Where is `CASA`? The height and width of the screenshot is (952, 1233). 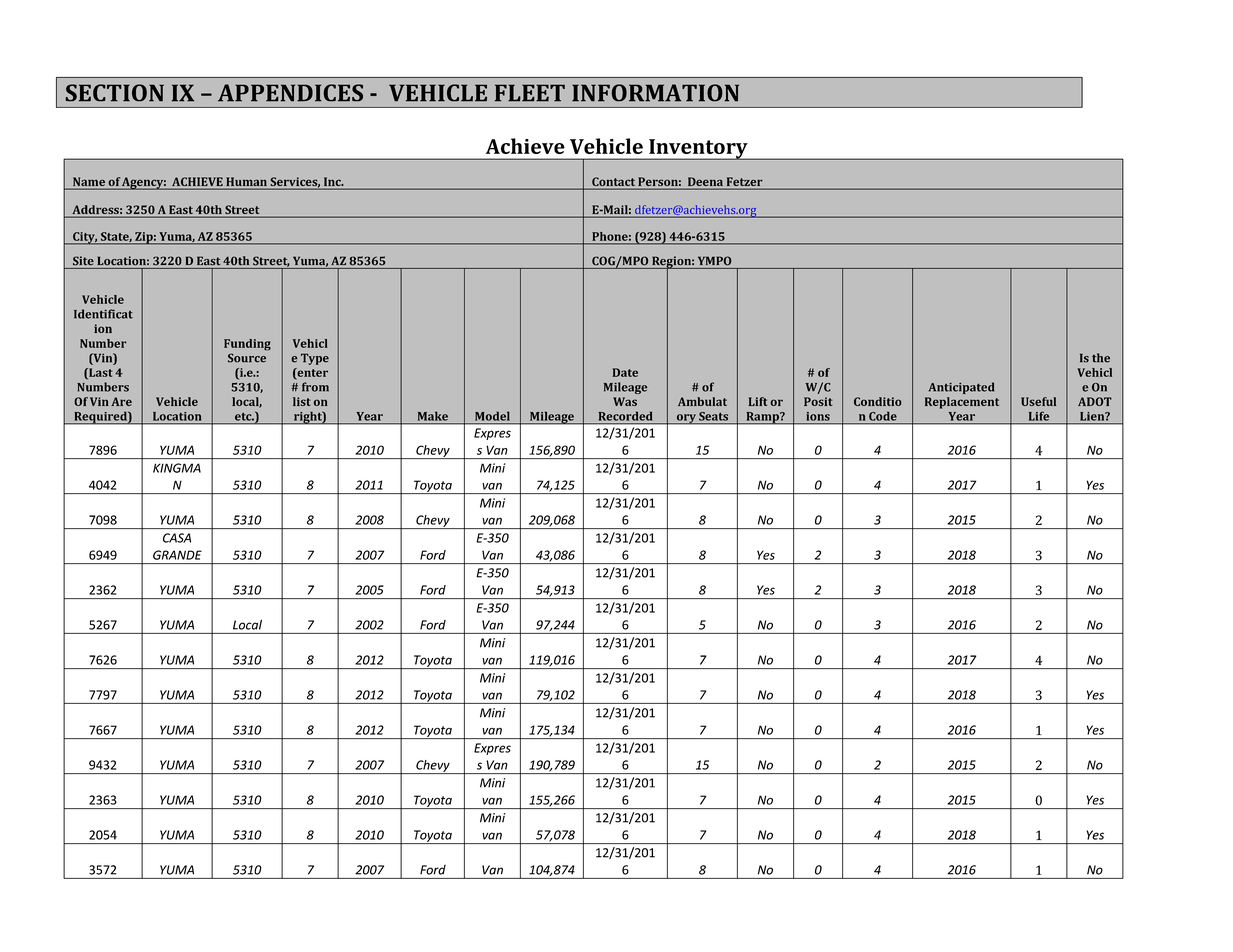
CASA is located at coordinates (177, 538).
